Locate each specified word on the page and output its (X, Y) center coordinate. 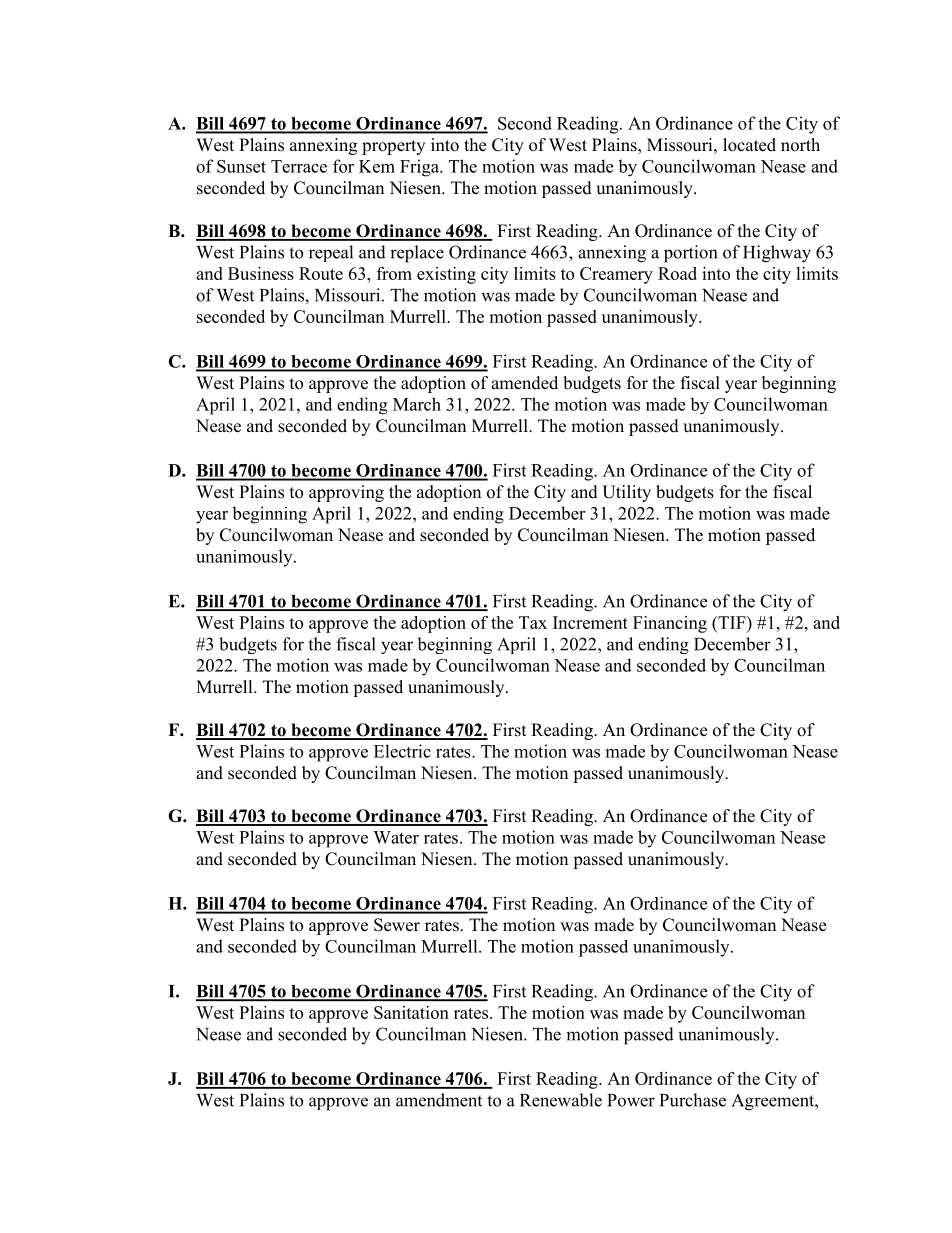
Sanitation (411, 1012)
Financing (670, 624)
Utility (626, 493)
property (393, 147)
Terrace (299, 166)
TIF (732, 622)
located (749, 145)
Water (396, 837)
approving (346, 493)
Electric (402, 751)
